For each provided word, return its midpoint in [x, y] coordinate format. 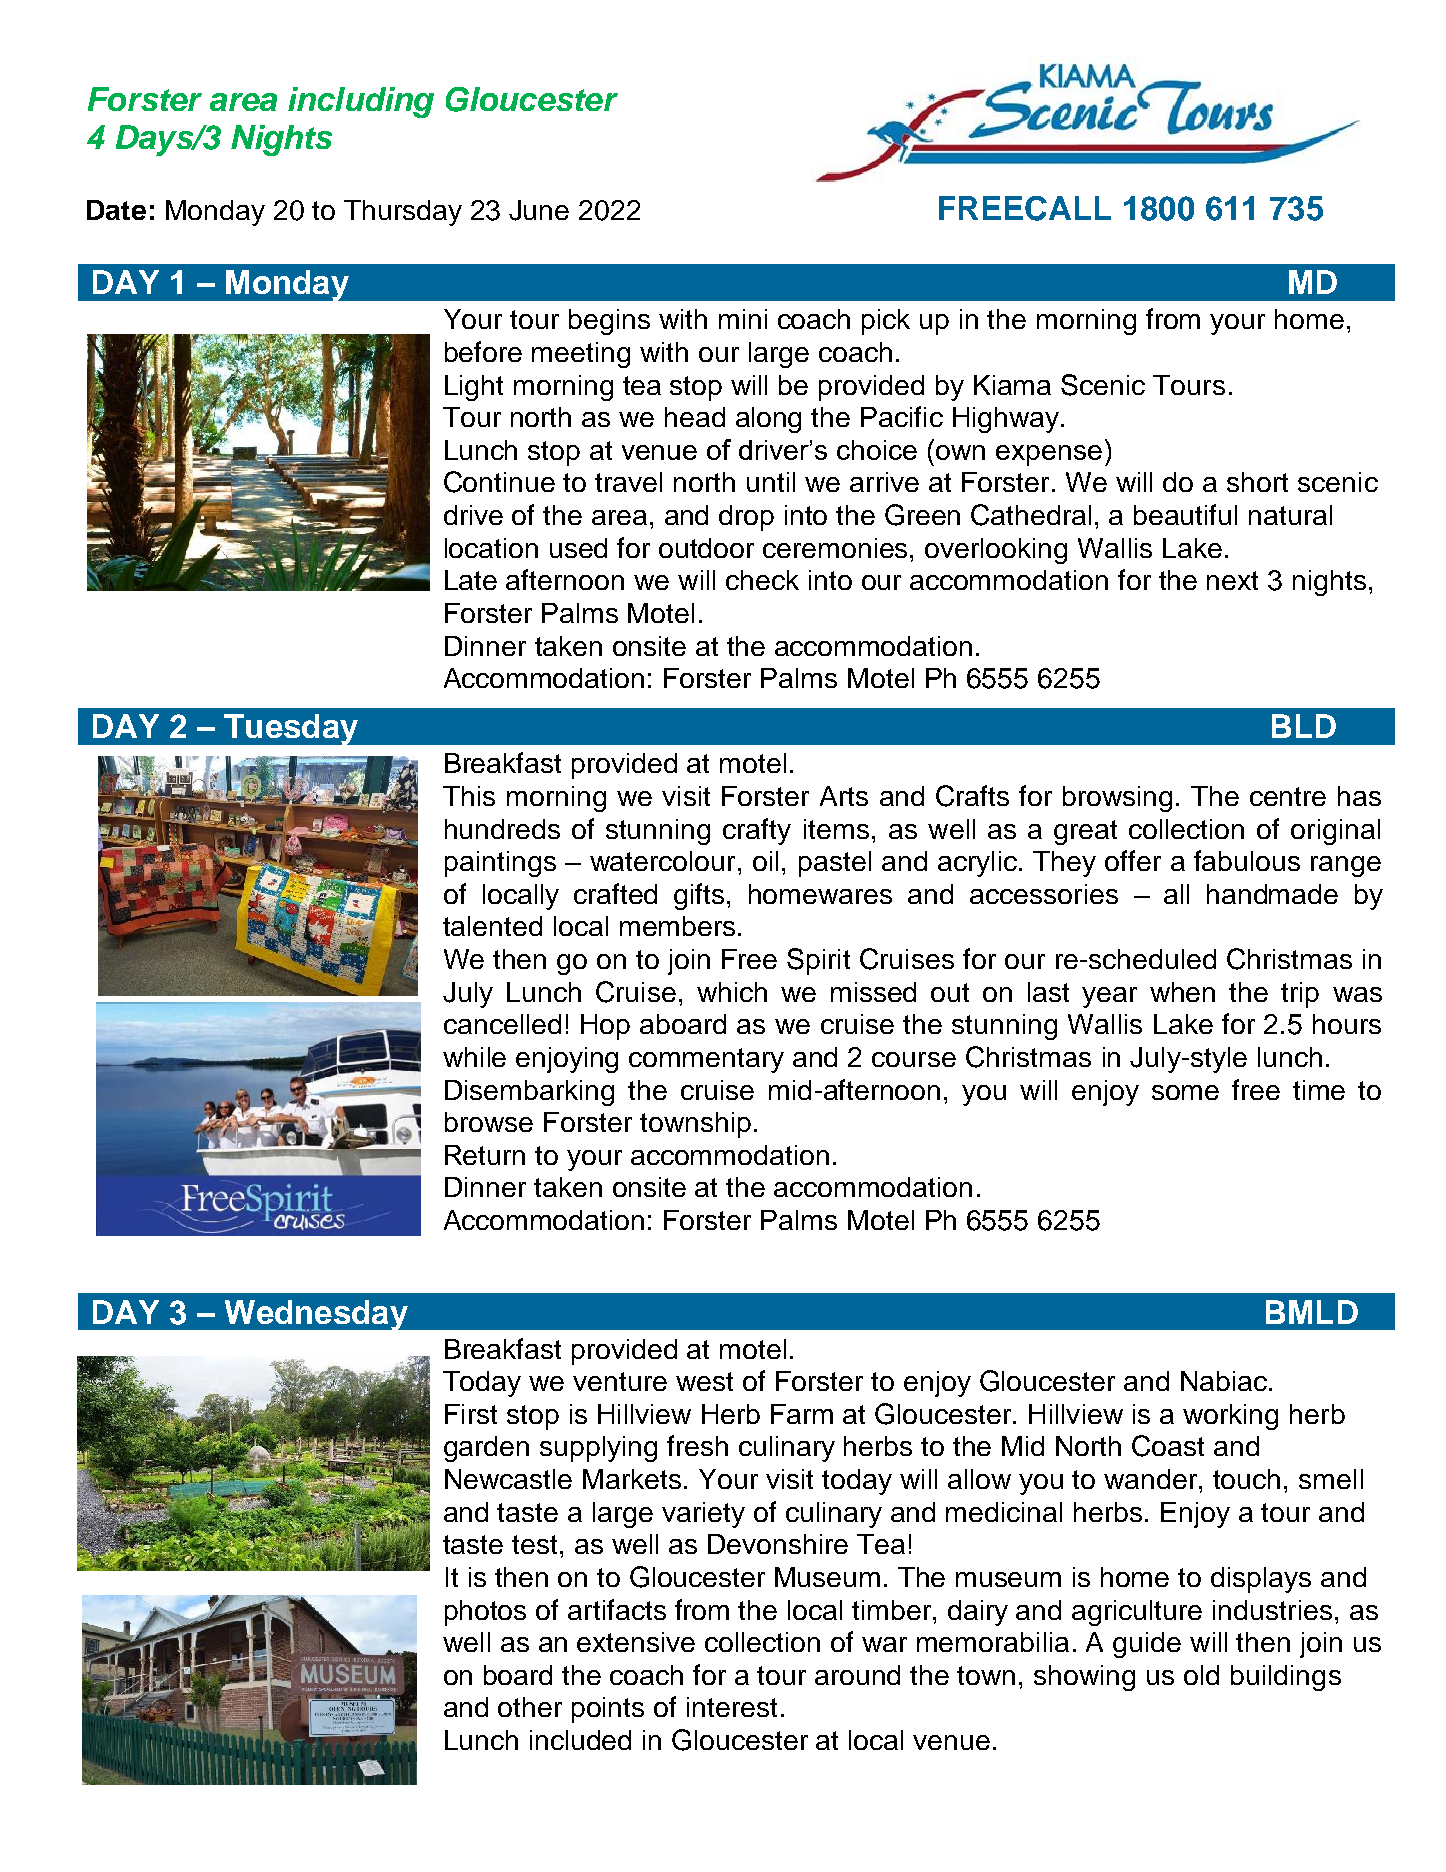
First [471, 1414]
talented [492, 926]
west [704, 1381]
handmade [1272, 894]
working [1230, 1417]
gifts [699, 896]
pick [886, 322]
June [539, 210]
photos [485, 1613]
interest [732, 1707]
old [1201, 1675]
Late [471, 580]
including [361, 102]
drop [746, 518]
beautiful [1185, 514]
